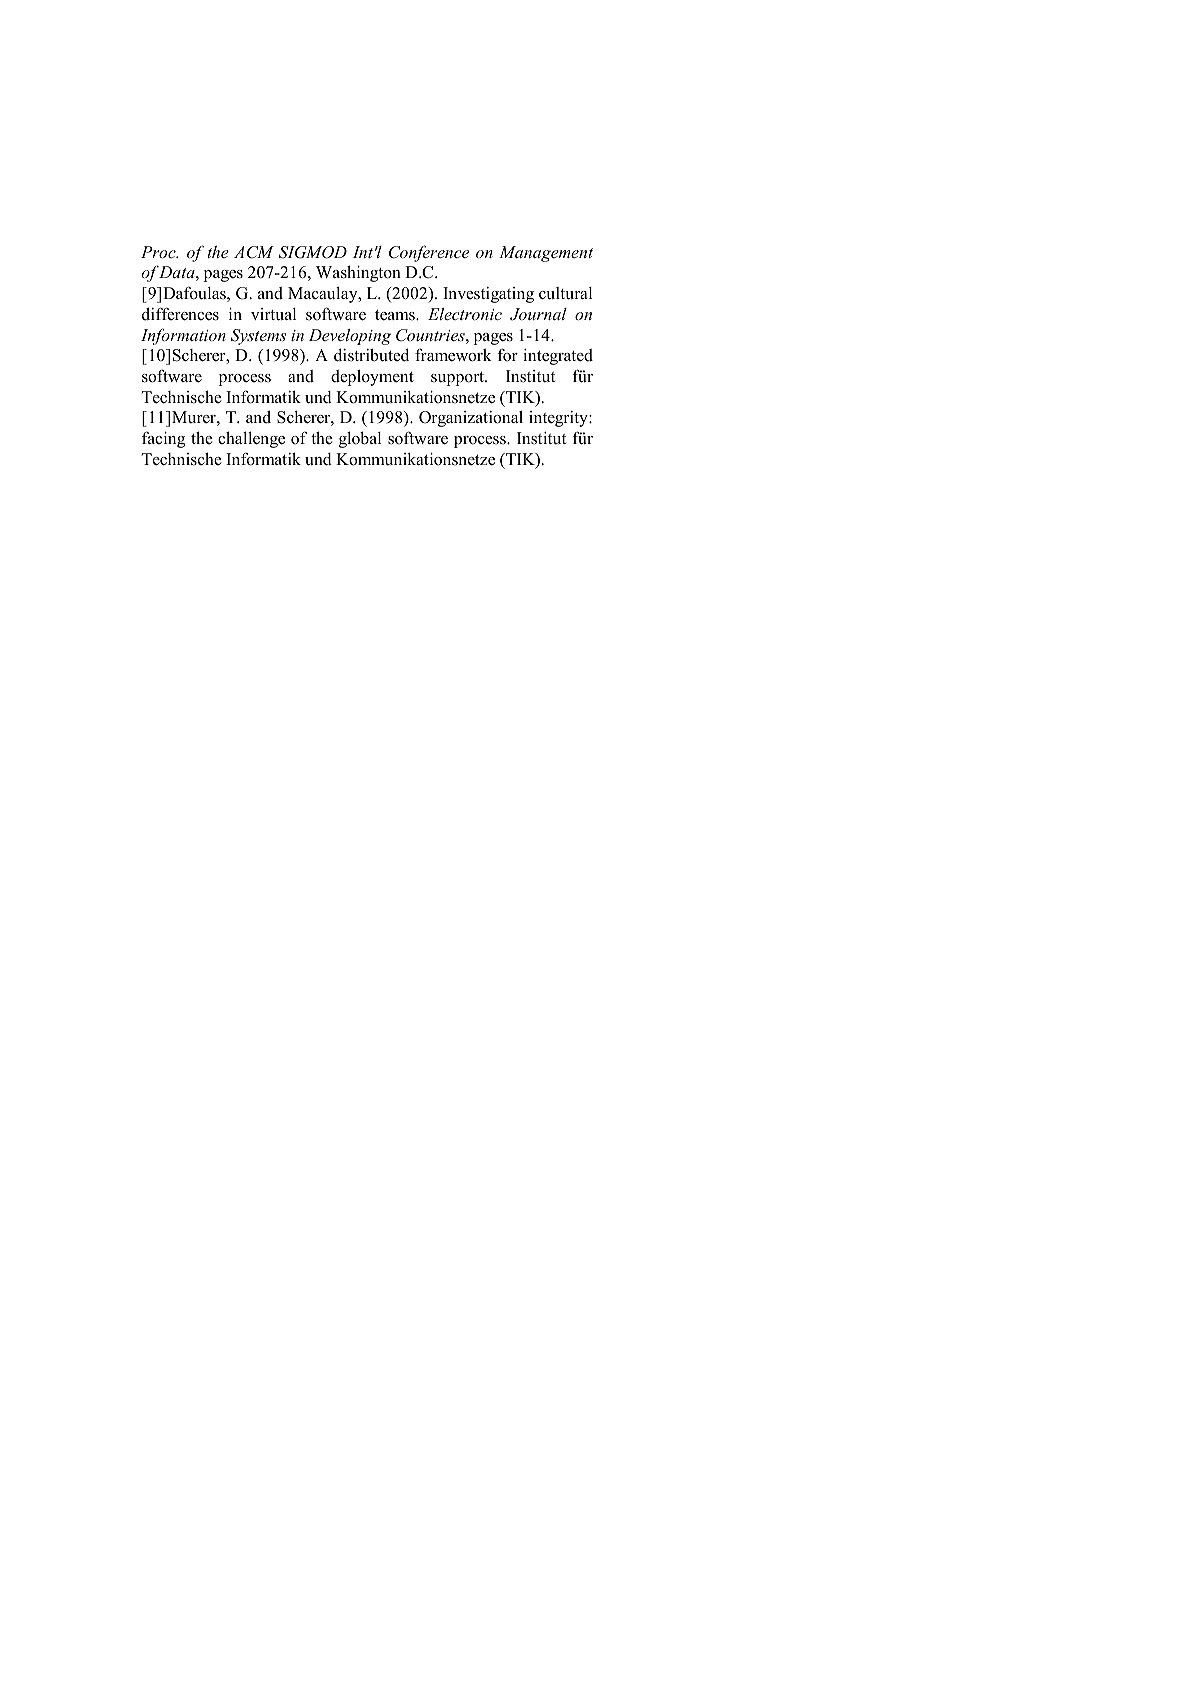 The image size is (1201, 1700). I want to click on support, so click(459, 378).
